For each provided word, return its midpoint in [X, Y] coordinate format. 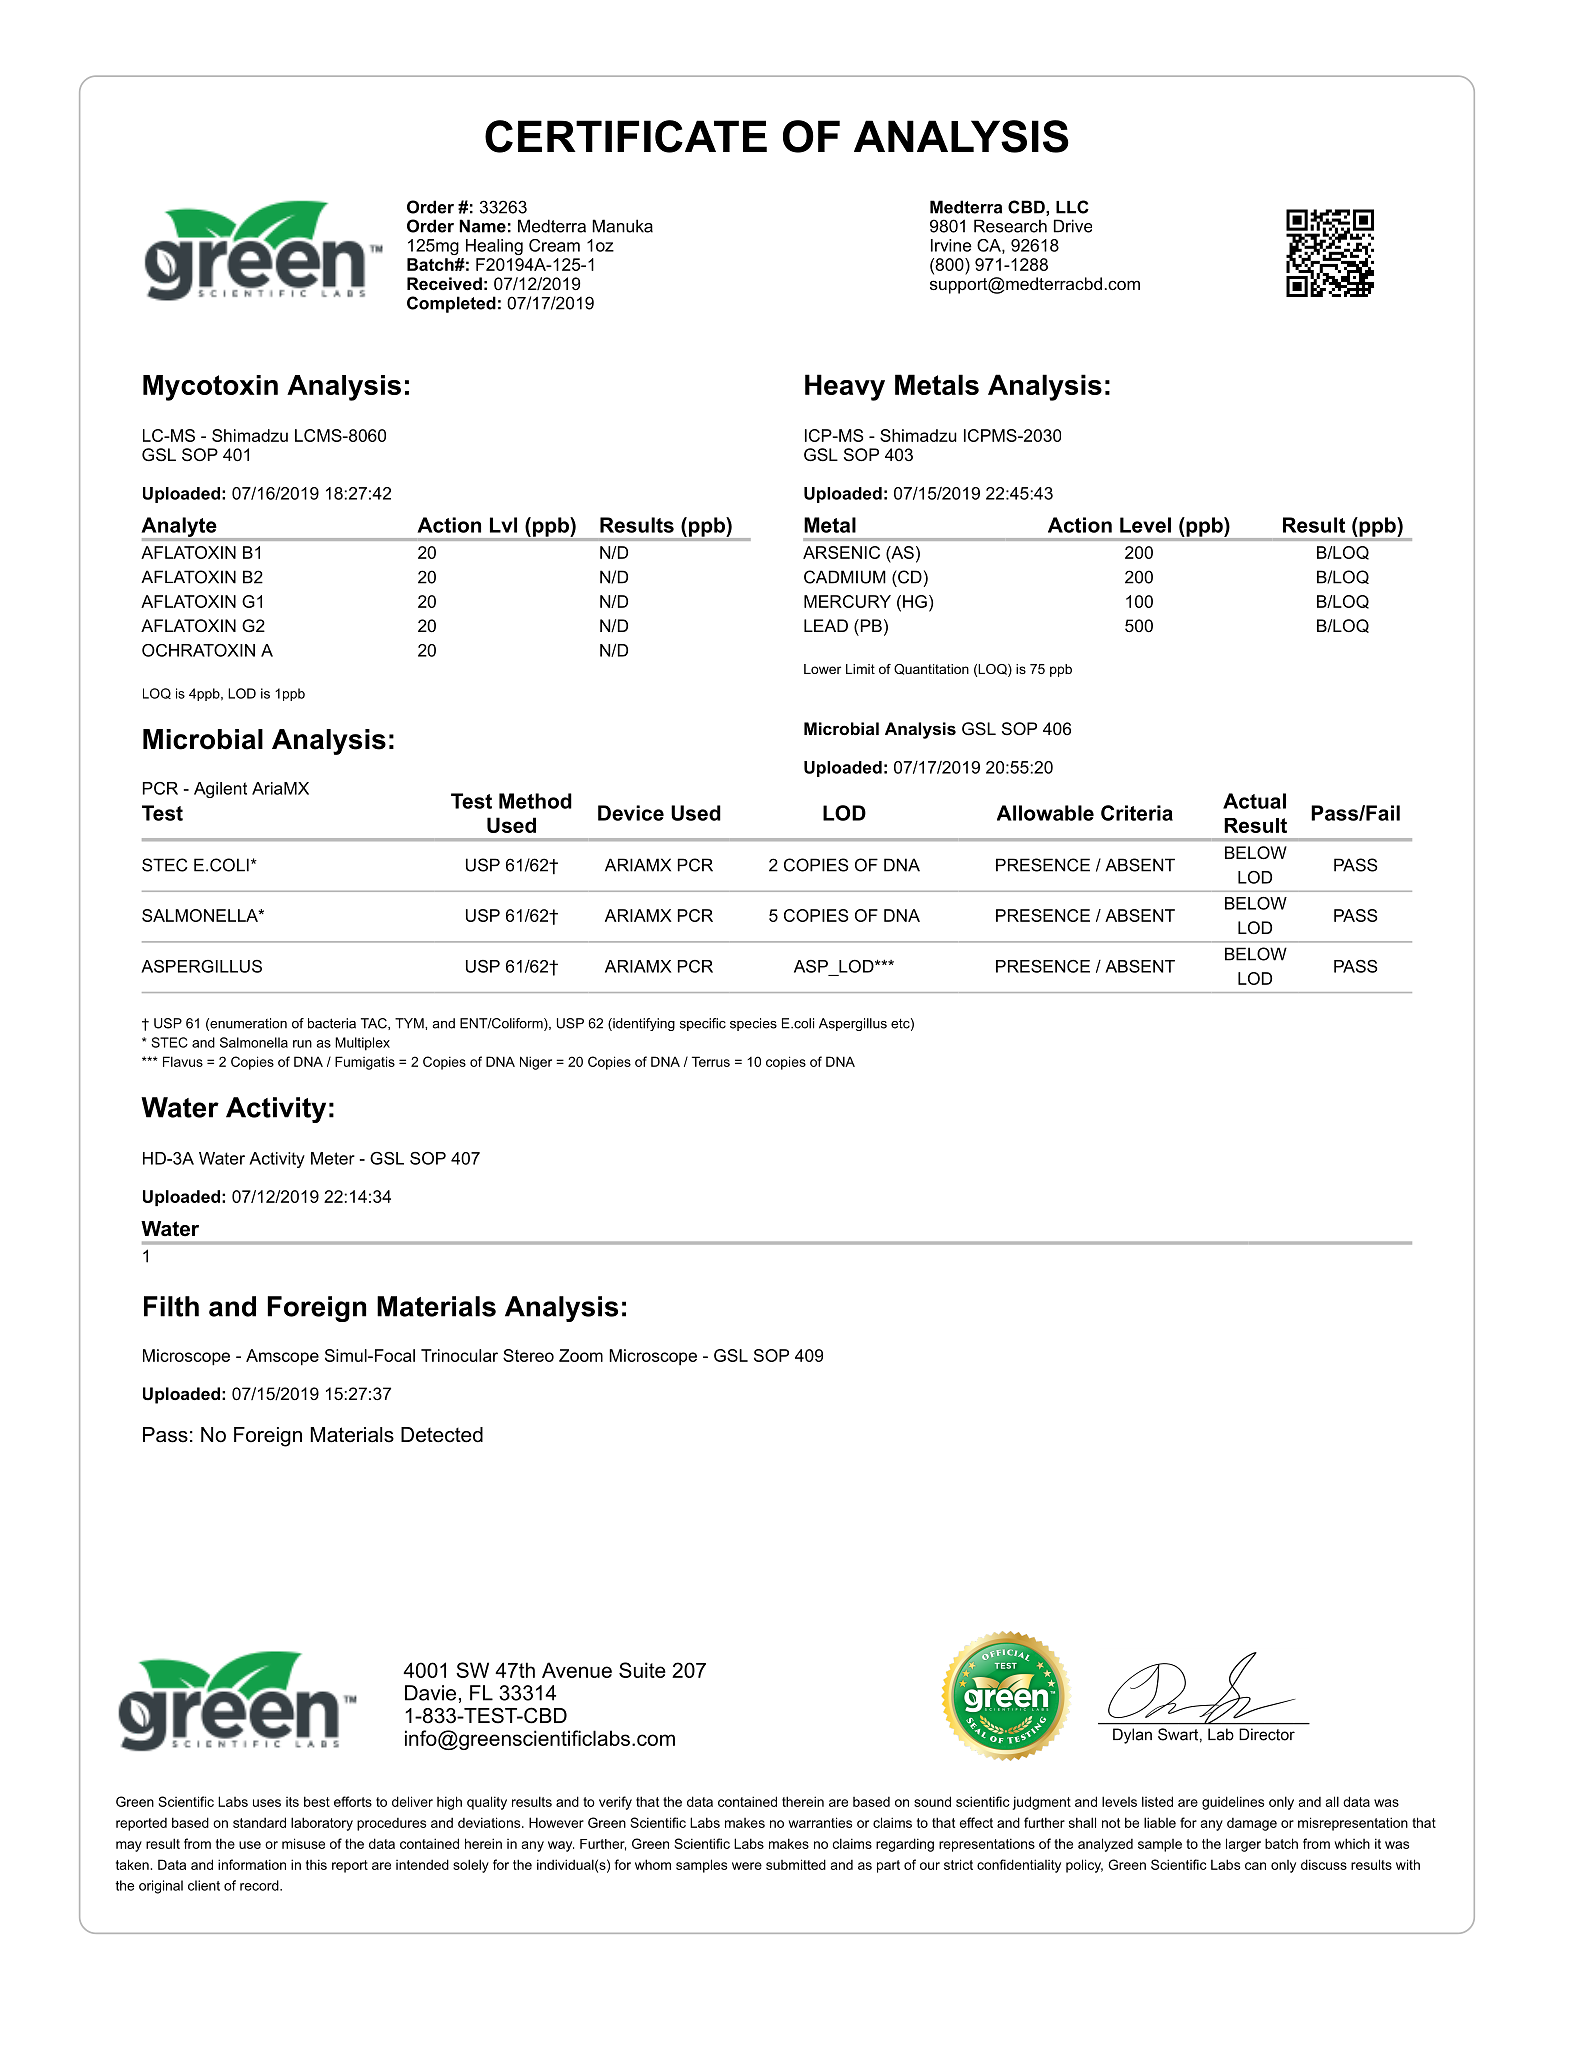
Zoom [581, 1355]
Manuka [622, 226]
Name [482, 226]
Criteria [1137, 813]
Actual [1254, 801]
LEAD [826, 625]
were [747, 1866]
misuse [303, 1843]
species [753, 1024]
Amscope [282, 1357]
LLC [1072, 207]
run [302, 1044]
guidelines [1233, 1803]
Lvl [503, 525]
